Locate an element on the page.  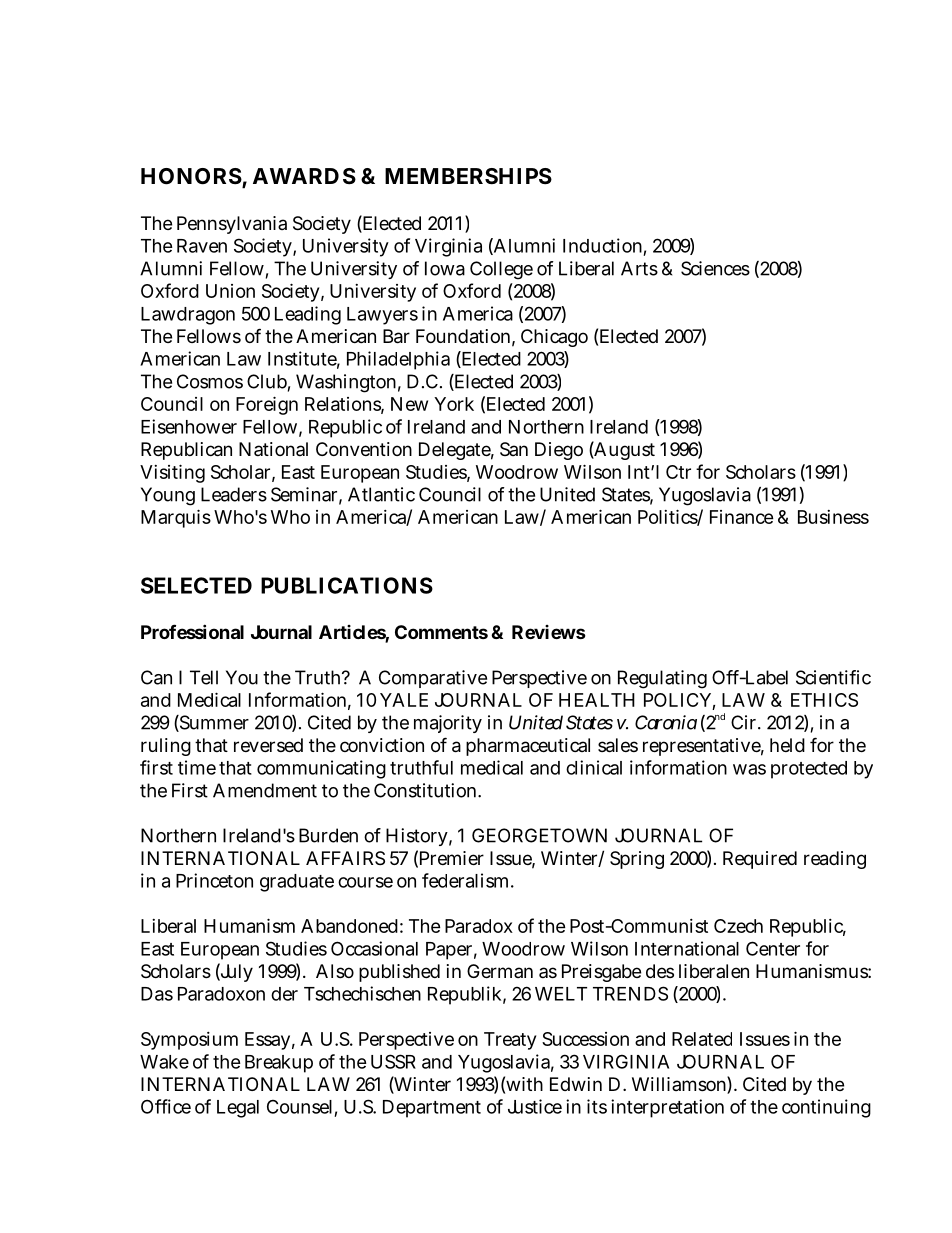
San is located at coordinates (514, 449).
